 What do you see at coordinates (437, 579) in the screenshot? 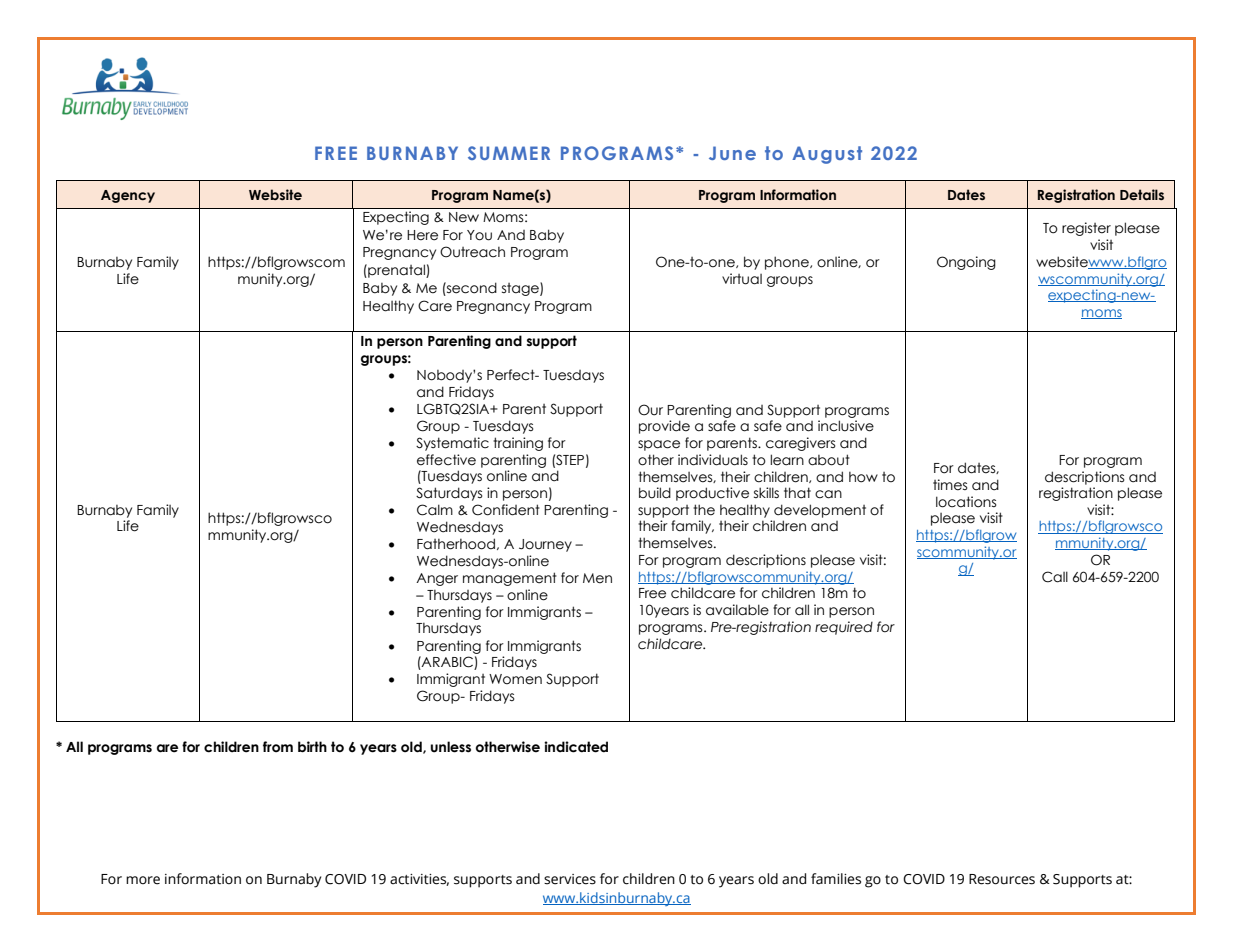
I see `Anger` at bounding box center [437, 579].
